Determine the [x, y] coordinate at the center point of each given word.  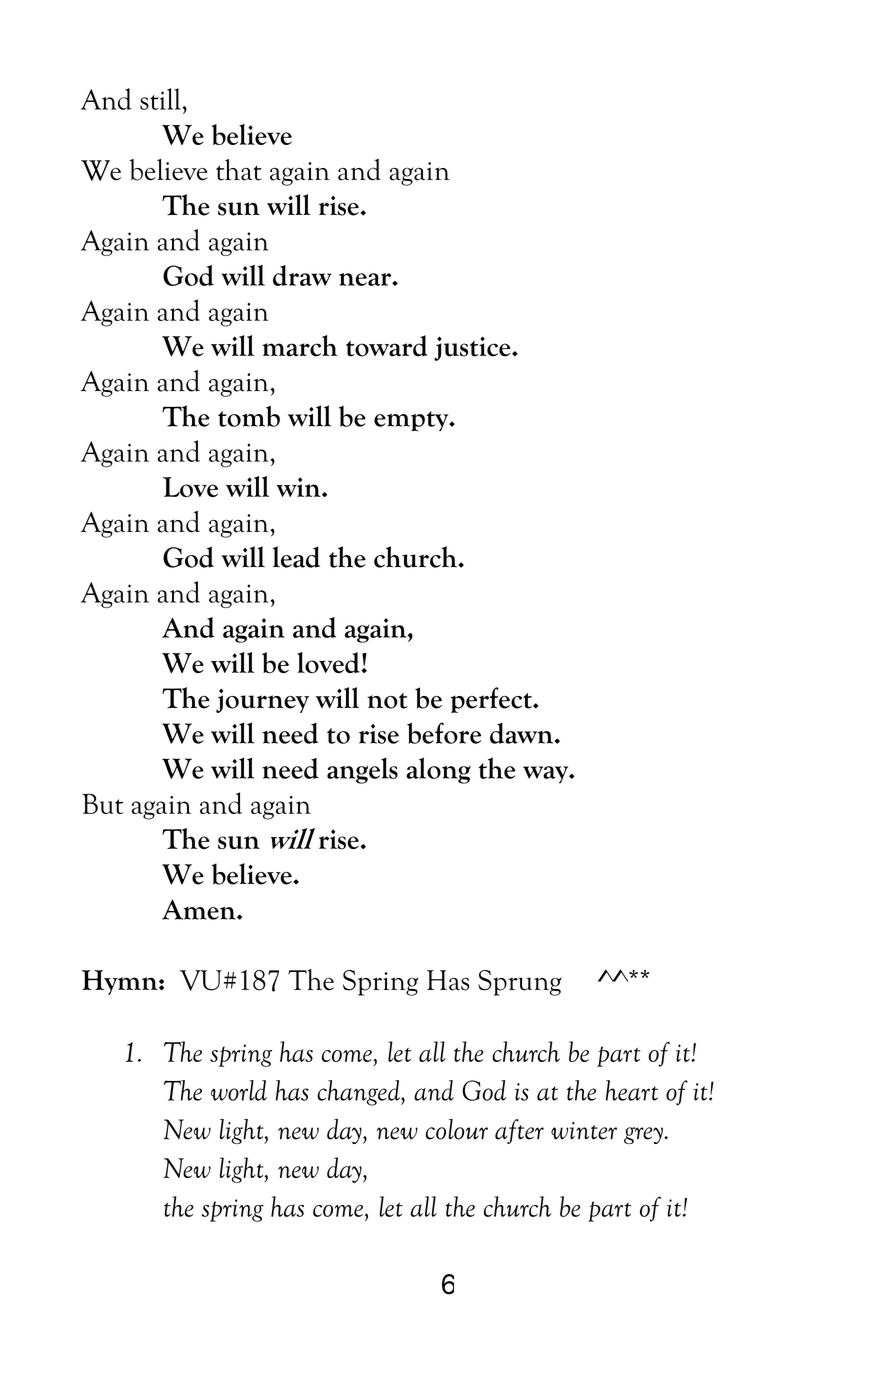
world [239, 1090]
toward [386, 346]
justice [473, 348]
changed [359, 1093]
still [160, 99]
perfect [492, 700]
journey [262, 701]
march [300, 346]
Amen [200, 909]
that [239, 170]
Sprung [520, 983]
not [387, 701]
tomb [249, 416]
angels [362, 770]
